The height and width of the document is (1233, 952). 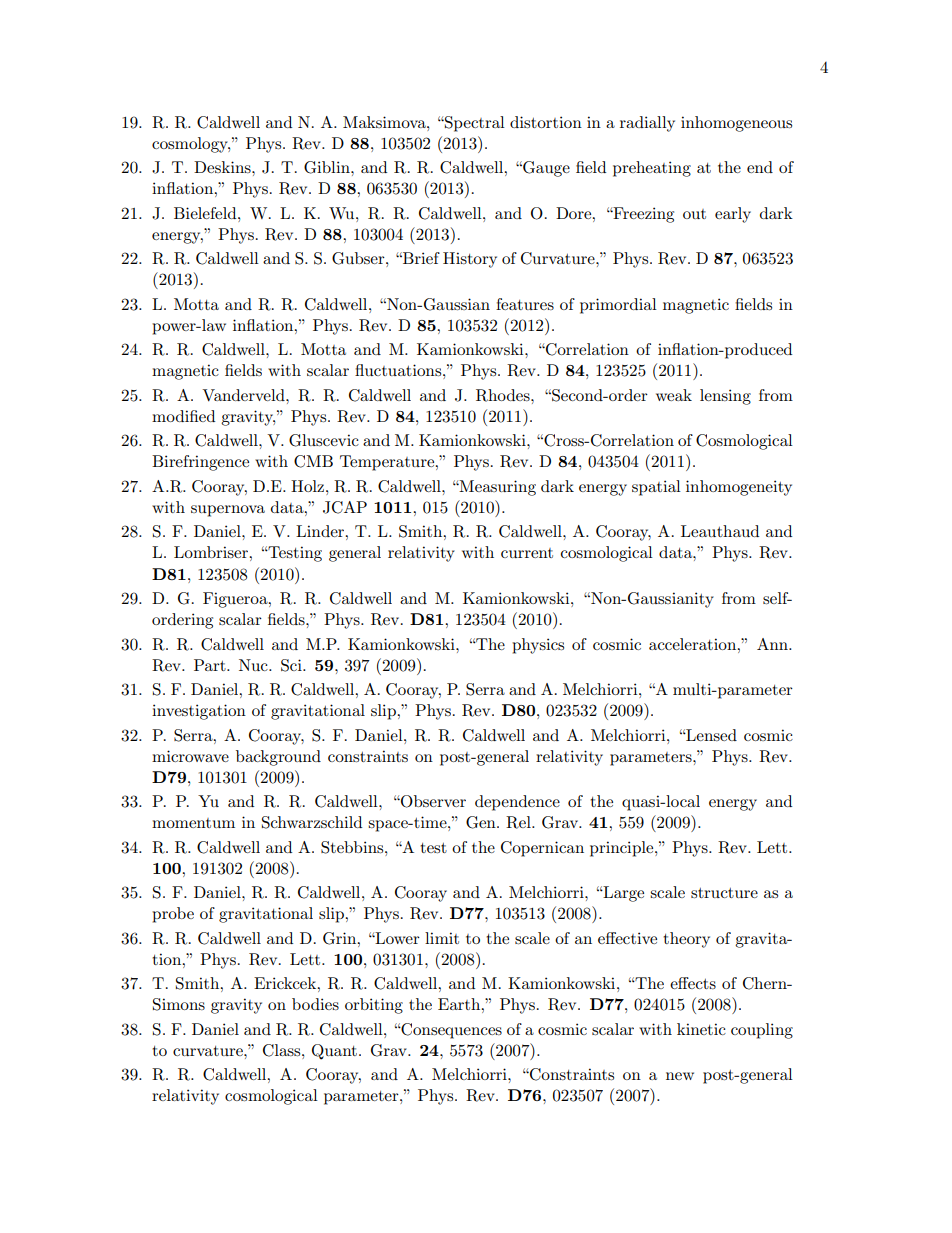 What do you see at coordinates (736, 124) in the document?
I see `inhomogeneous` at bounding box center [736, 124].
